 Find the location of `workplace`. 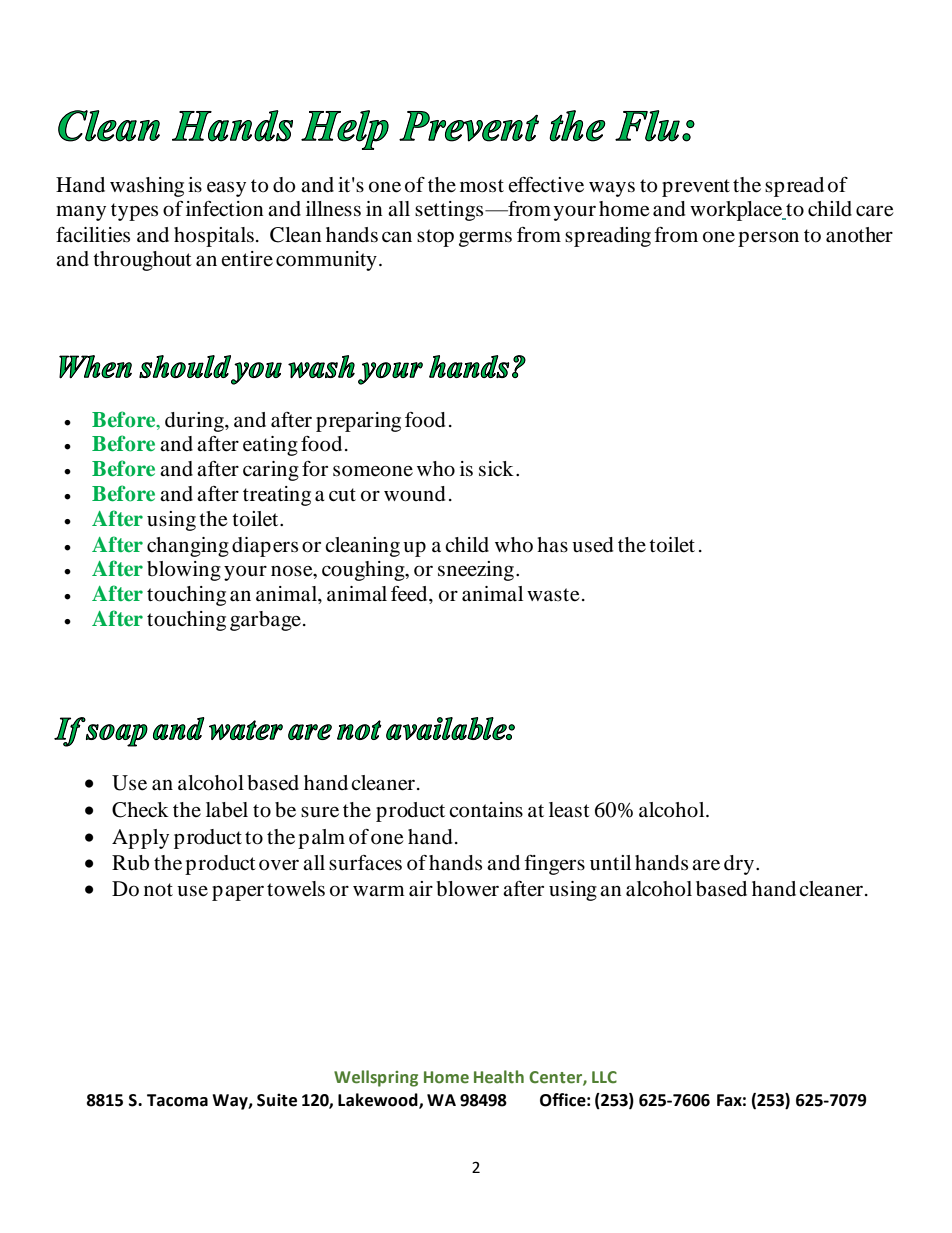

workplace is located at coordinates (737, 211).
